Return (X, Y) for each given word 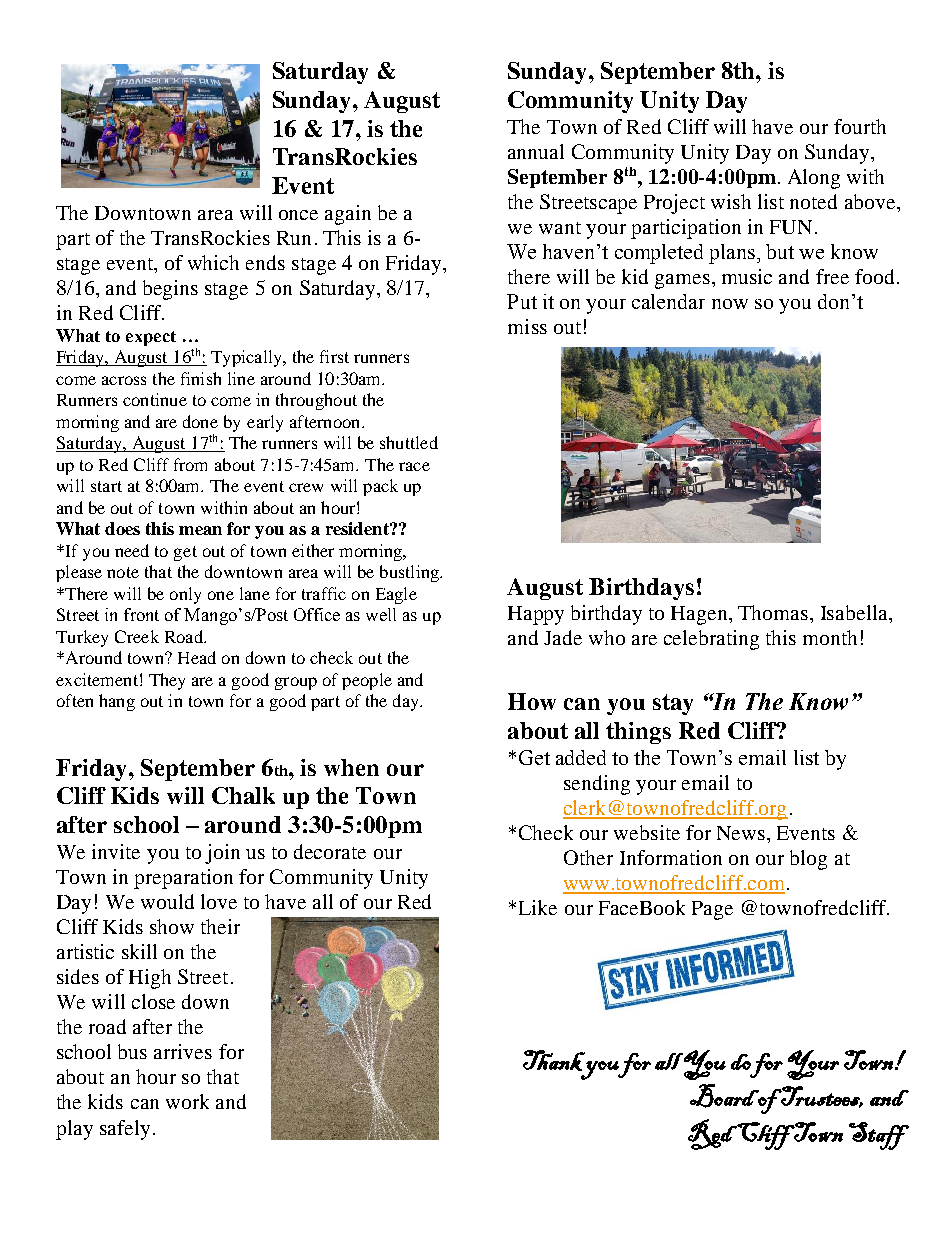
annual (536, 151)
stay (673, 704)
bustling (410, 573)
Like (538, 907)
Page (712, 910)
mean (200, 530)
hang (117, 702)
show (172, 926)
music (747, 276)
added (581, 757)
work (187, 1101)
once (298, 215)
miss (527, 326)
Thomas (774, 612)
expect (151, 338)
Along (814, 179)
